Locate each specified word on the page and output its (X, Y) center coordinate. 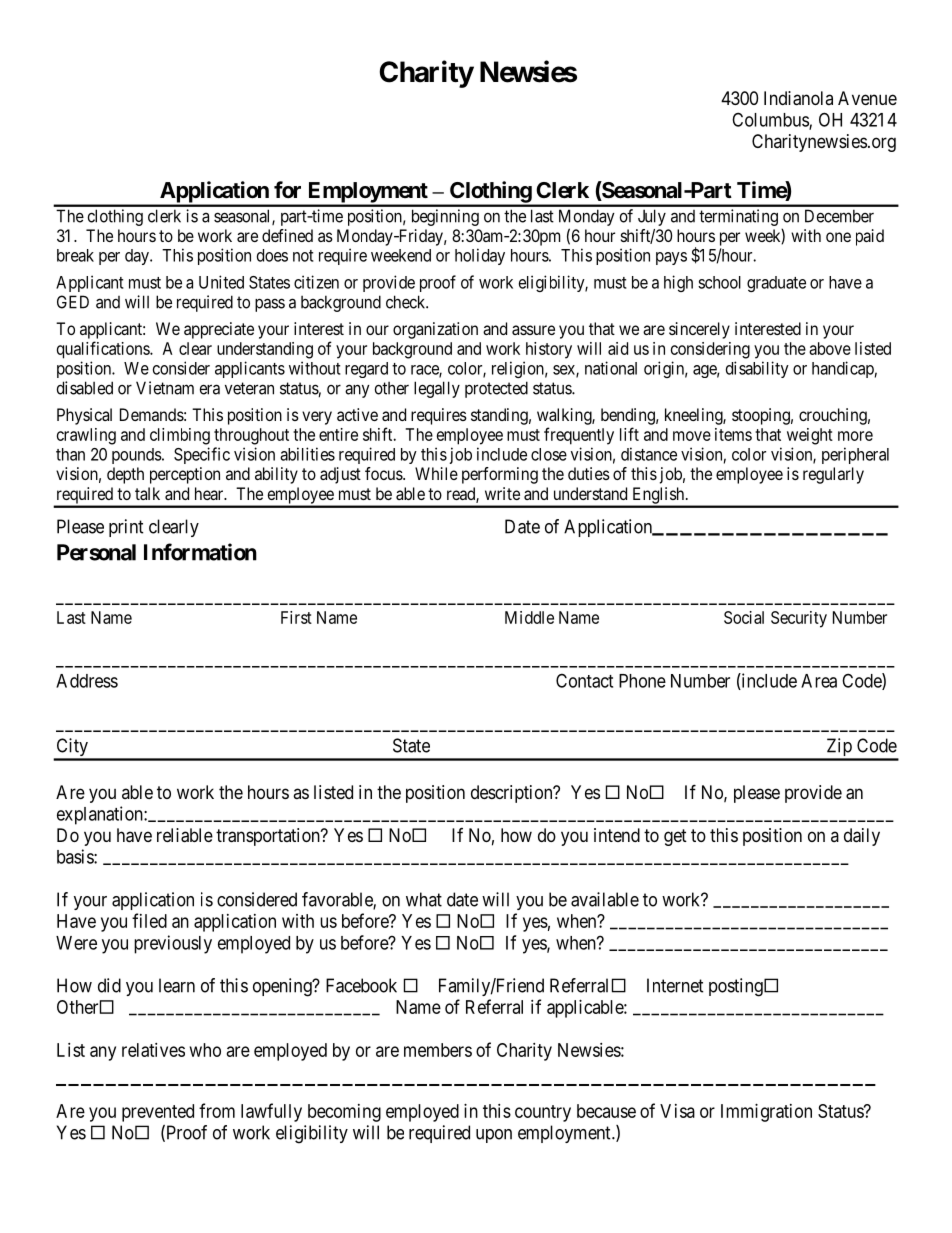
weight (810, 436)
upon (494, 1136)
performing (500, 475)
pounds (137, 456)
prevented (158, 1113)
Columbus (771, 120)
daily (862, 837)
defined (287, 235)
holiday (480, 256)
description (513, 794)
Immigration (766, 1113)
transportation (269, 837)
